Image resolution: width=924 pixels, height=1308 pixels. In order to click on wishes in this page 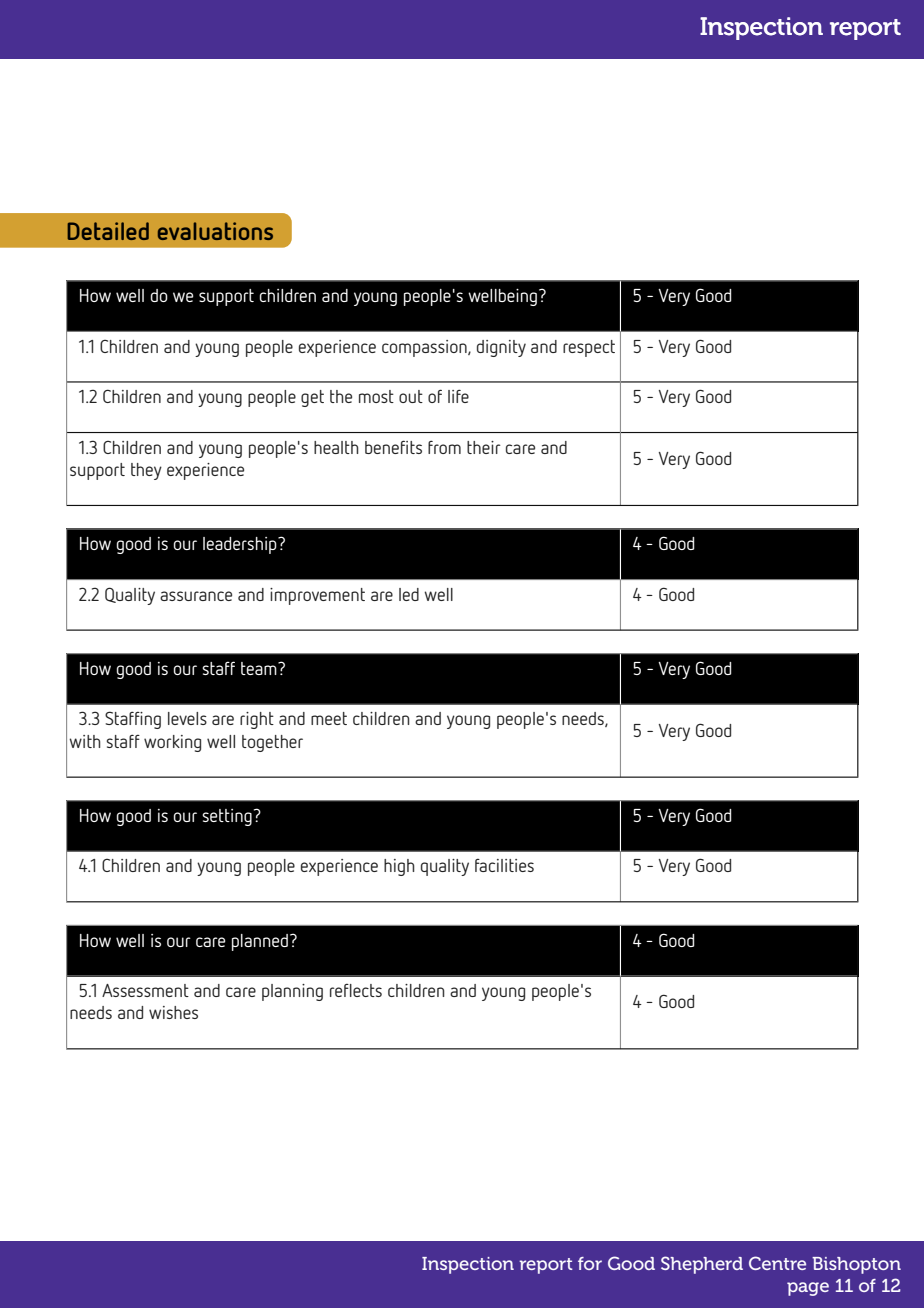, I will do `click(173, 1012)`.
